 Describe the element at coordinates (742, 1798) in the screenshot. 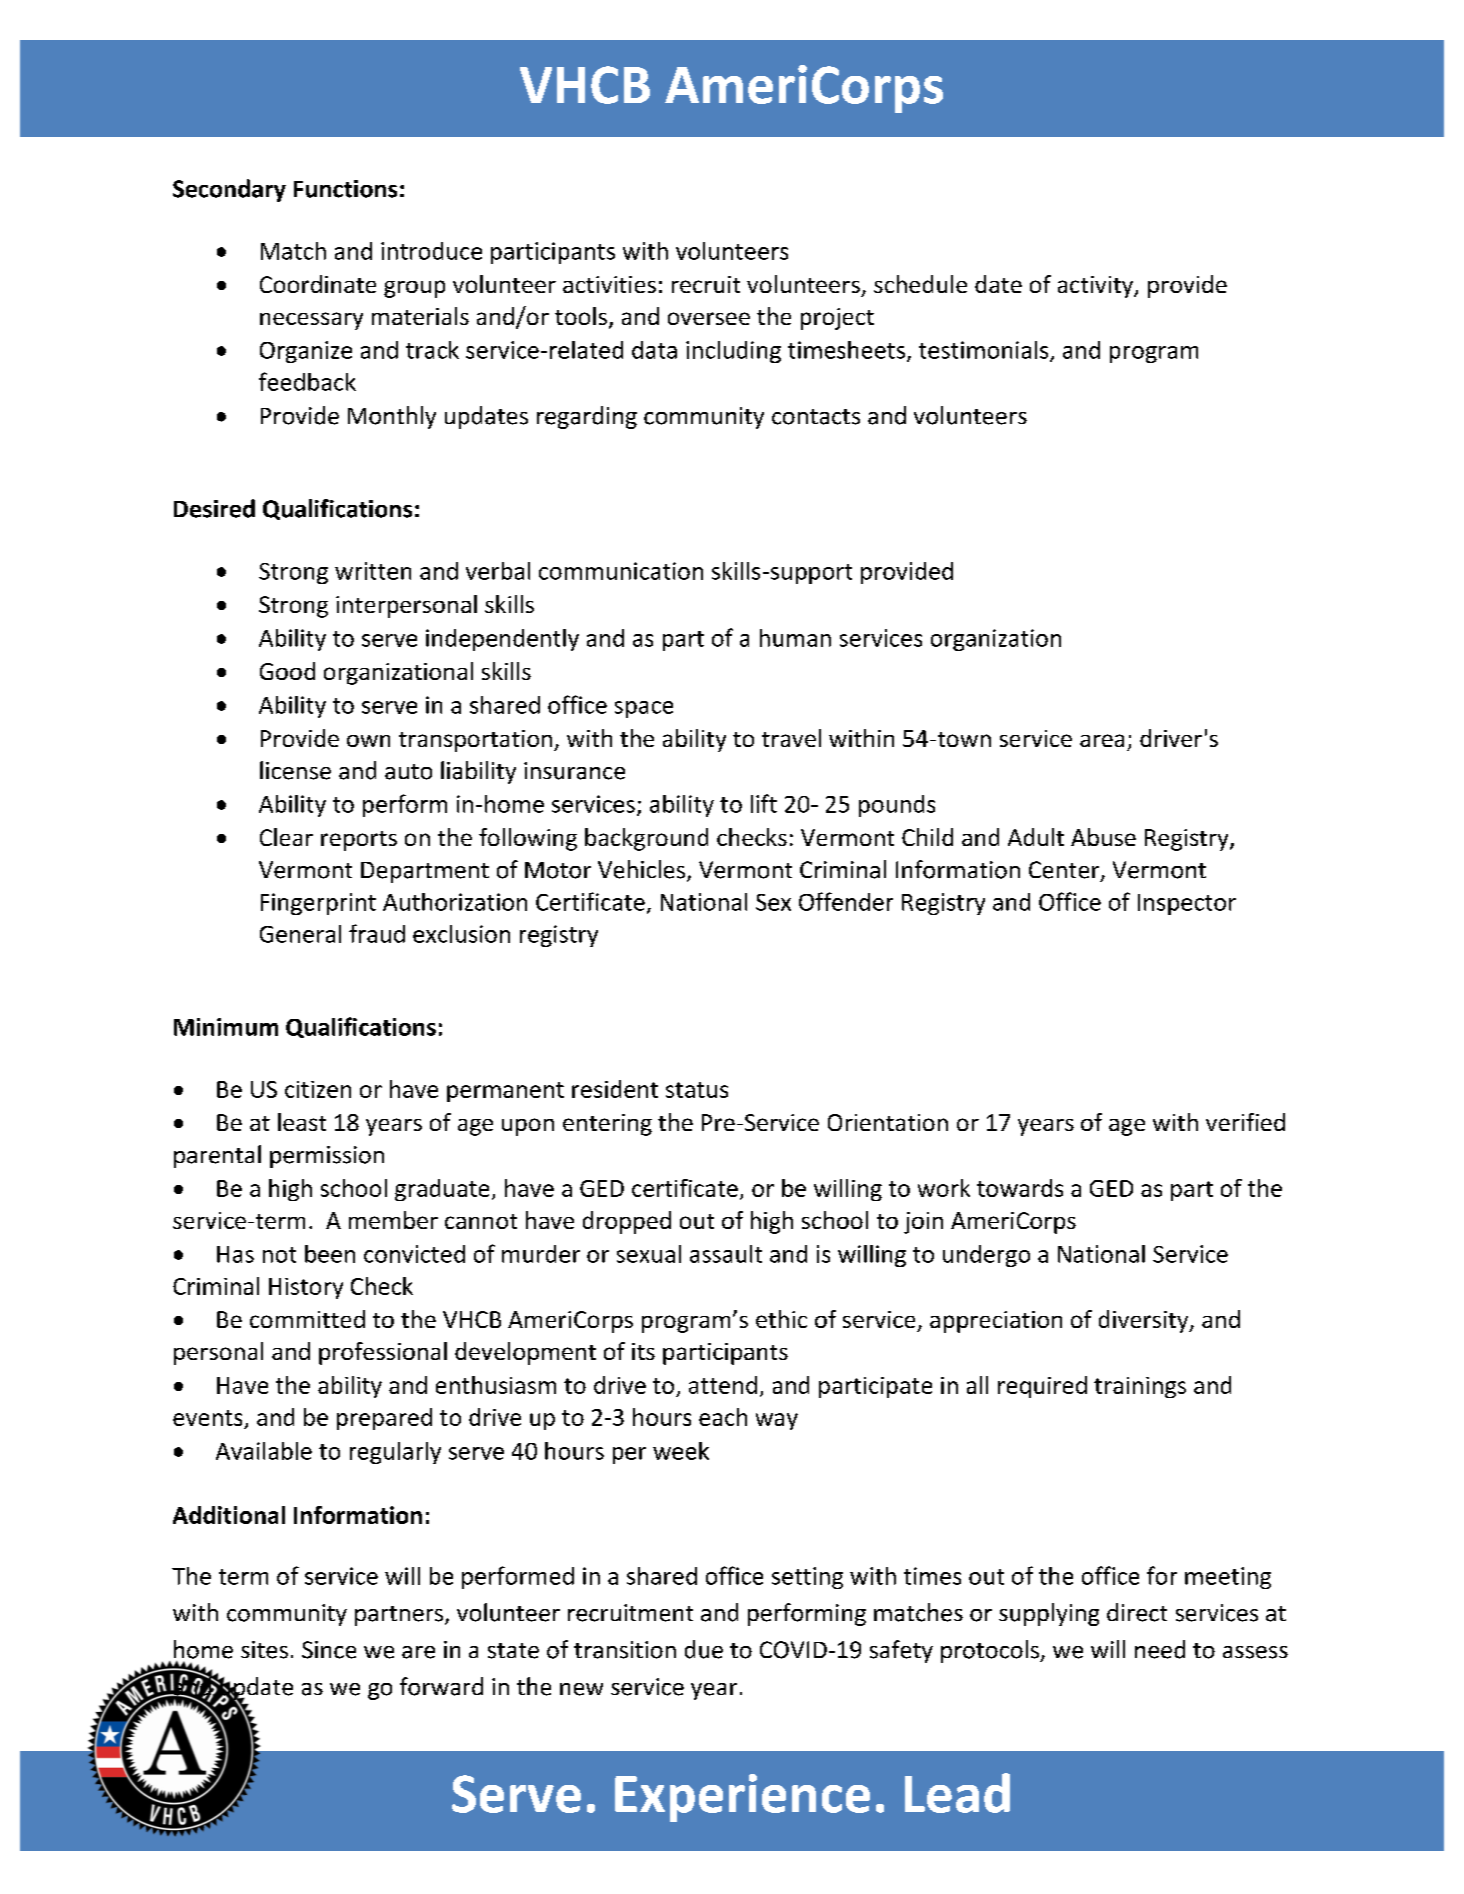

I see `Experience` at that location.
